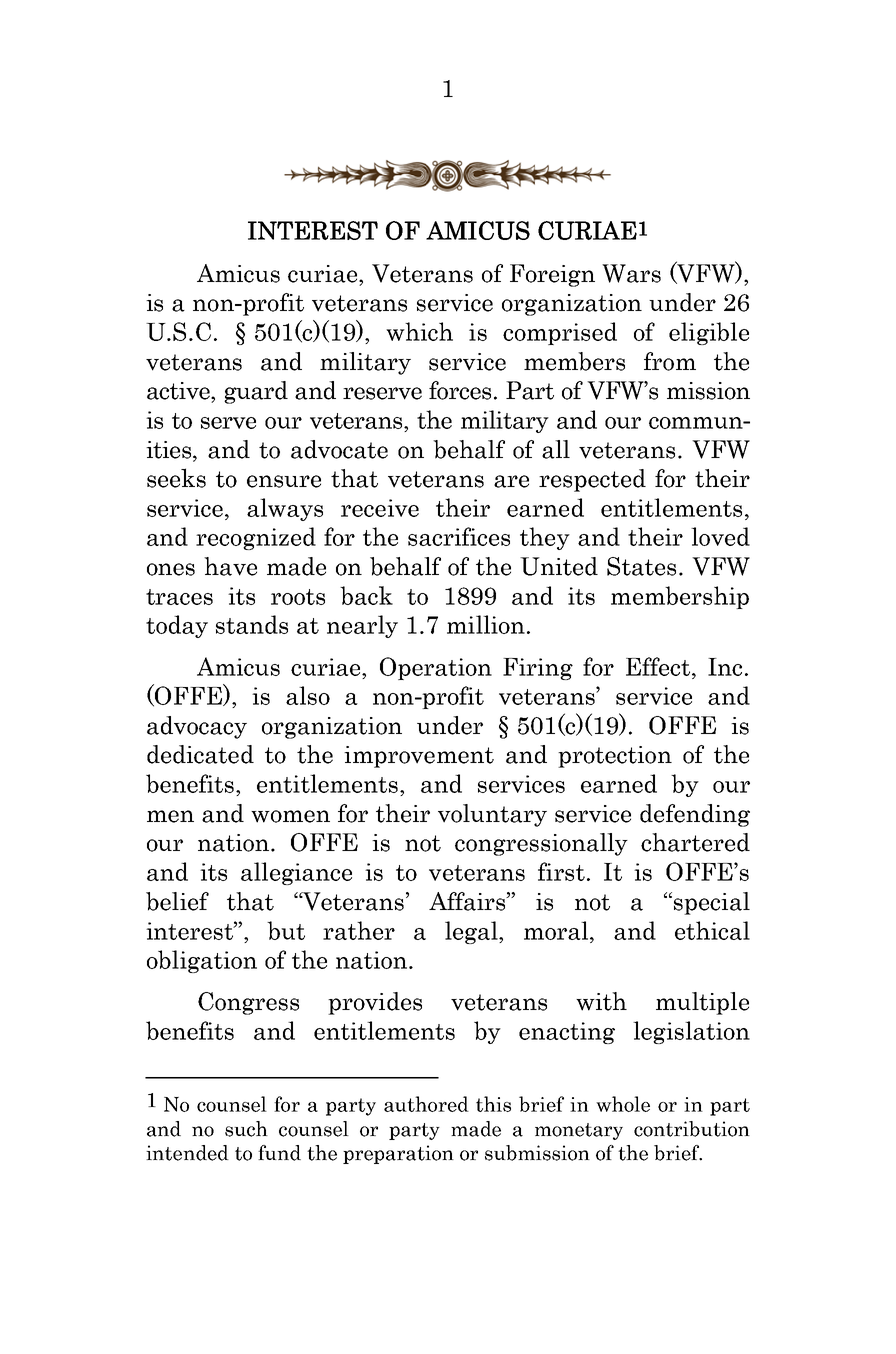 This image has width=896, height=1354. What do you see at coordinates (436, 668) in the image?
I see `Operation` at bounding box center [436, 668].
